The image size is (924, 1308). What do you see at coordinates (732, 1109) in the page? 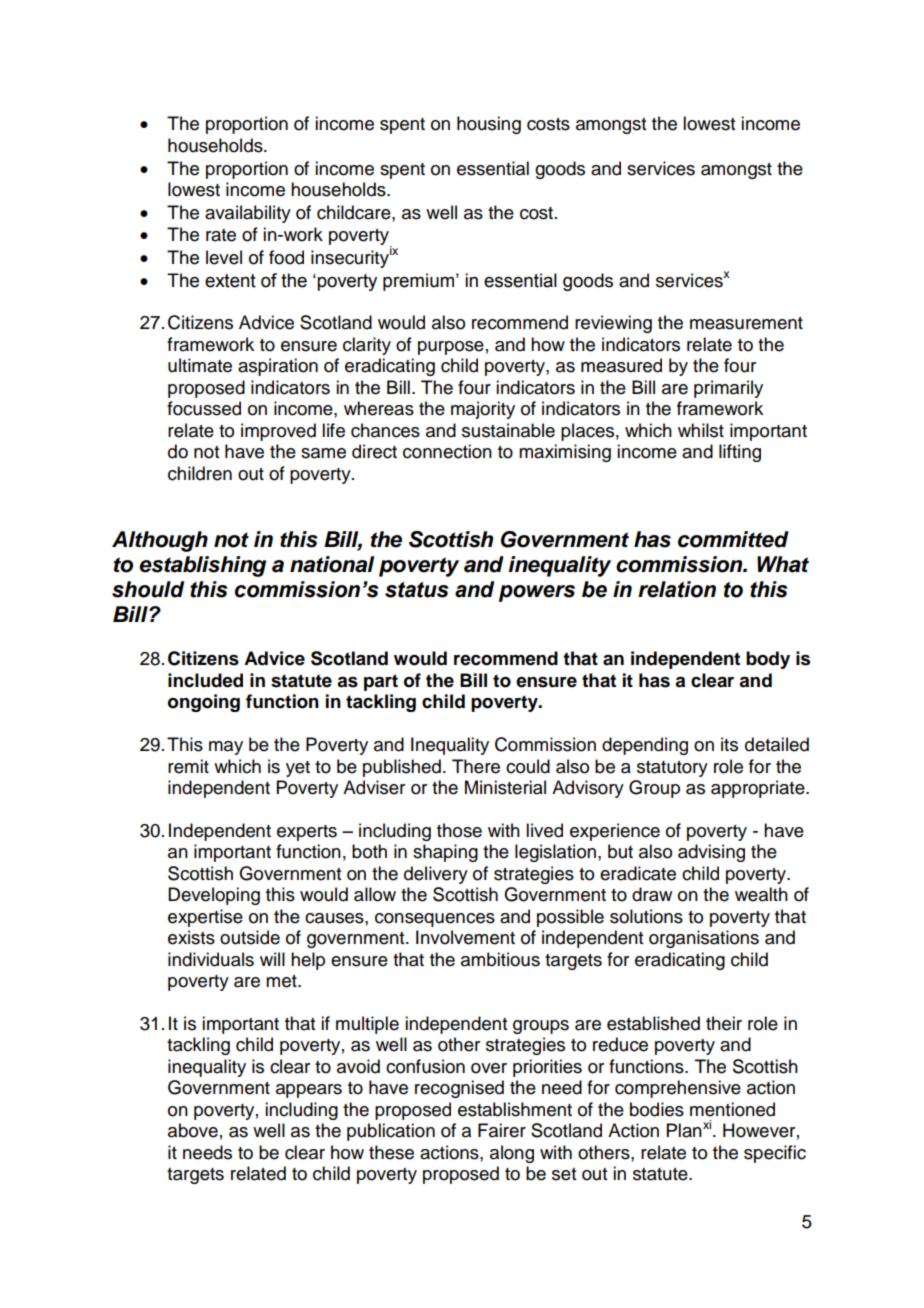
I see `mentioned` at bounding box center [732, 1109].
